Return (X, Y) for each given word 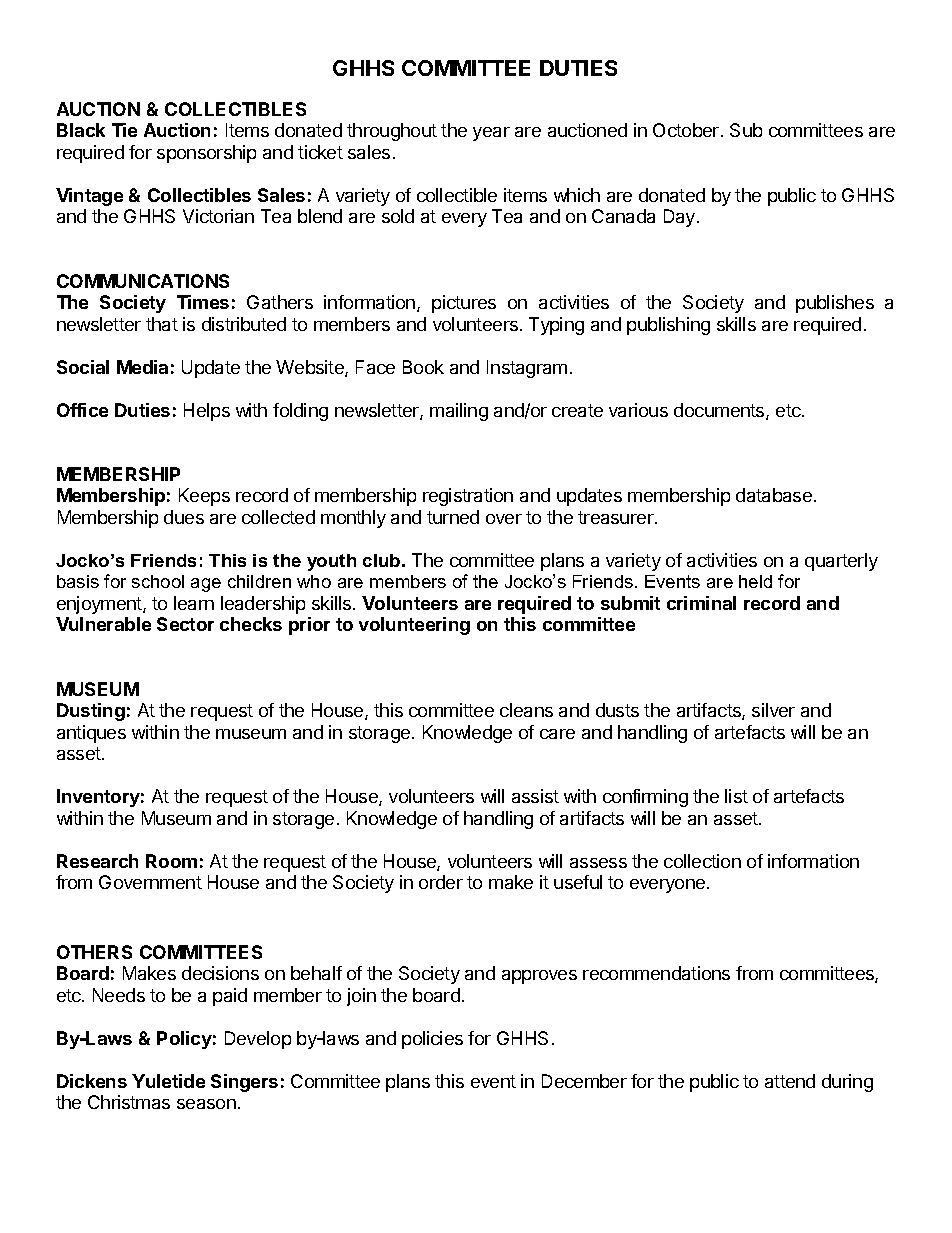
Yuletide (168, 1081)
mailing (459, 412)
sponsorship (206, 154)
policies (432, 1040)
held (755, 581)
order (441, 882)
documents (720, 411)
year (491, 134)
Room (171, 861)
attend (790, 1081)
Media (142, 367)
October (687, 130)
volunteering (414, 626)
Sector (185, 624)
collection (702, 861)
